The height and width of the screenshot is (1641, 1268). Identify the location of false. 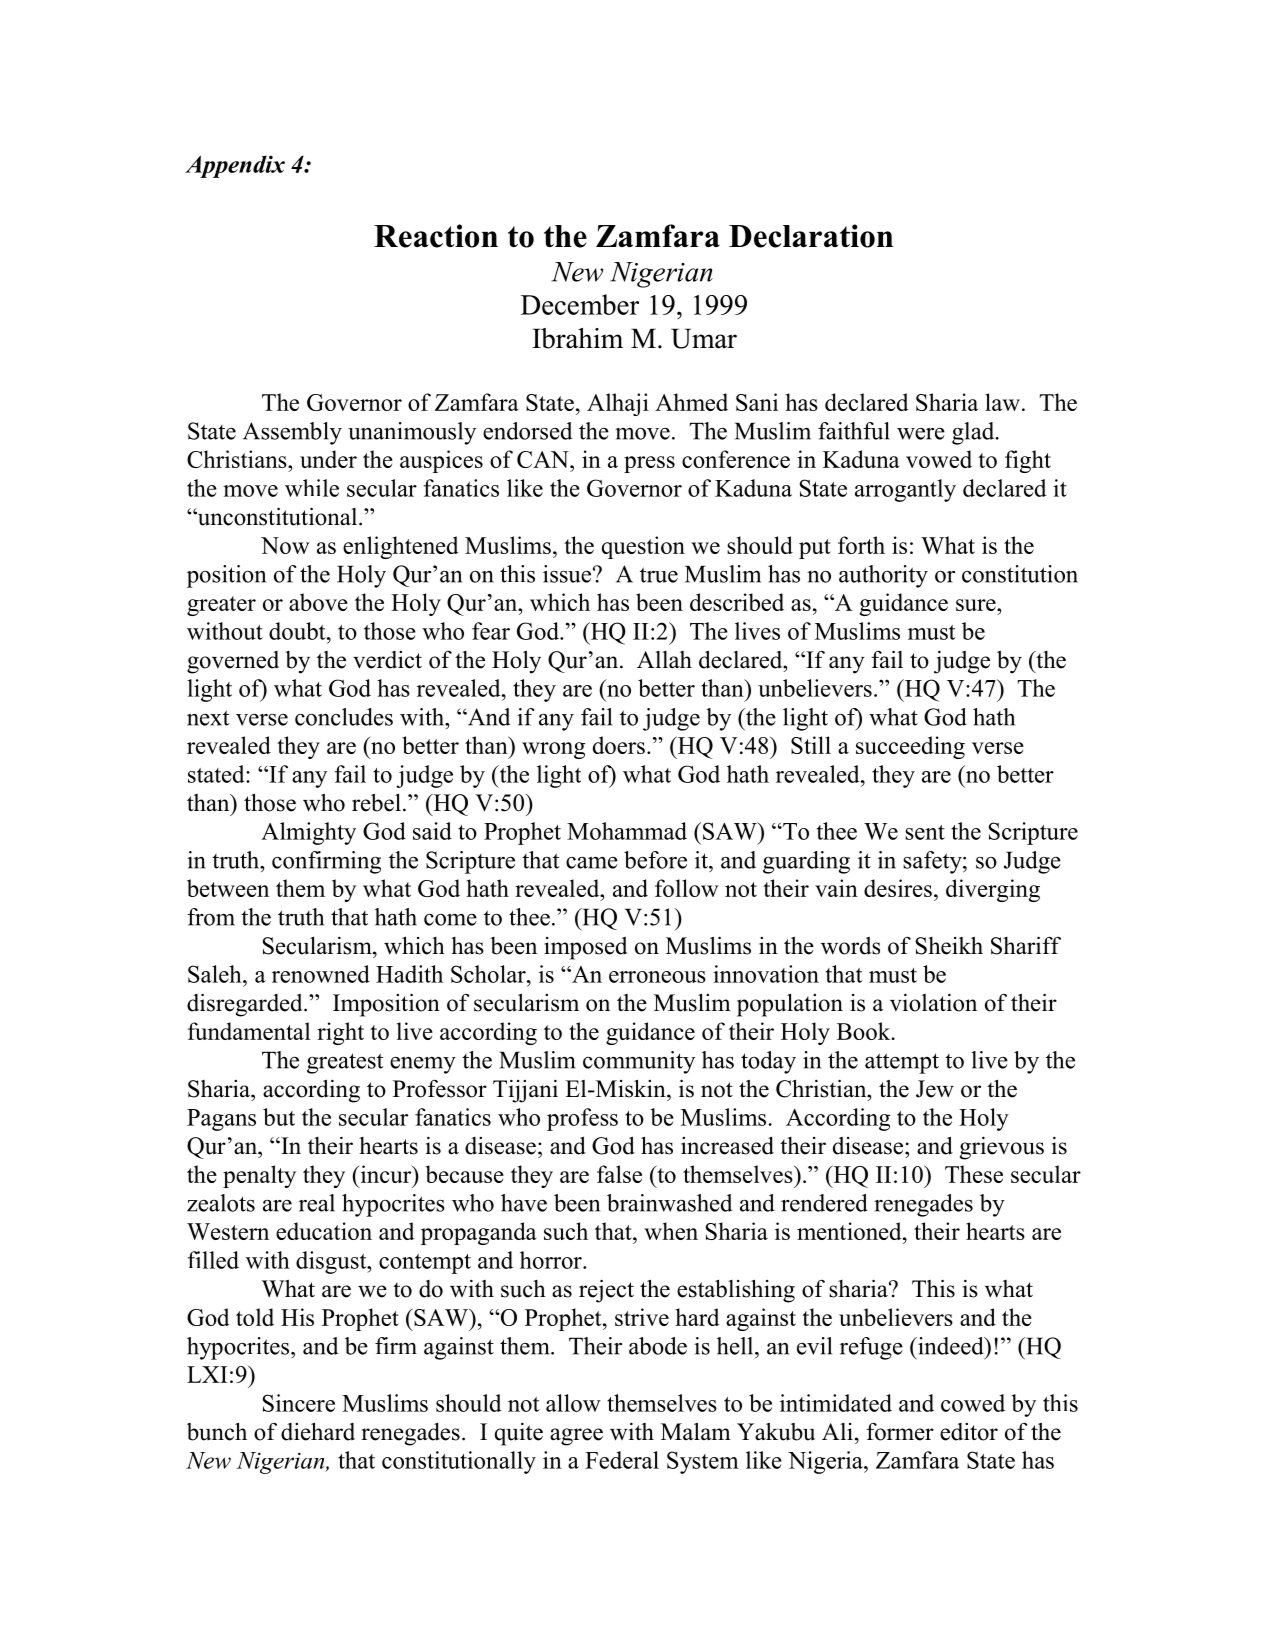
(619, 1174).
